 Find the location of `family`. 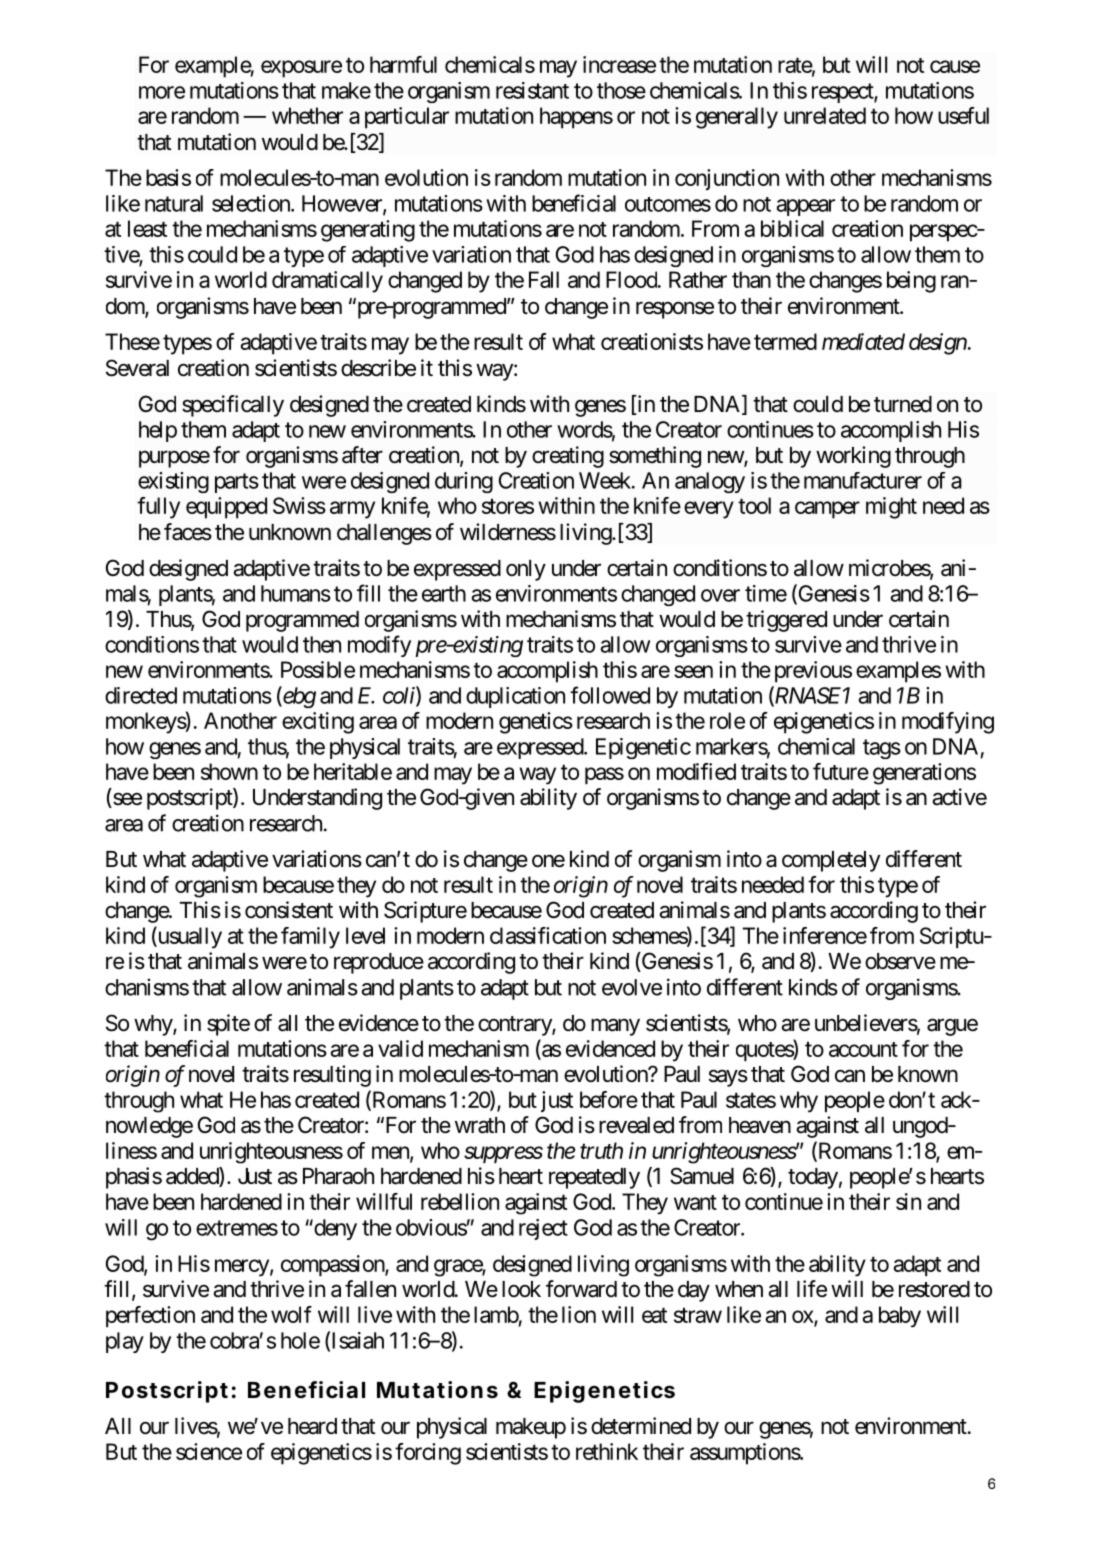

family is located at coordinates (310, 938).
